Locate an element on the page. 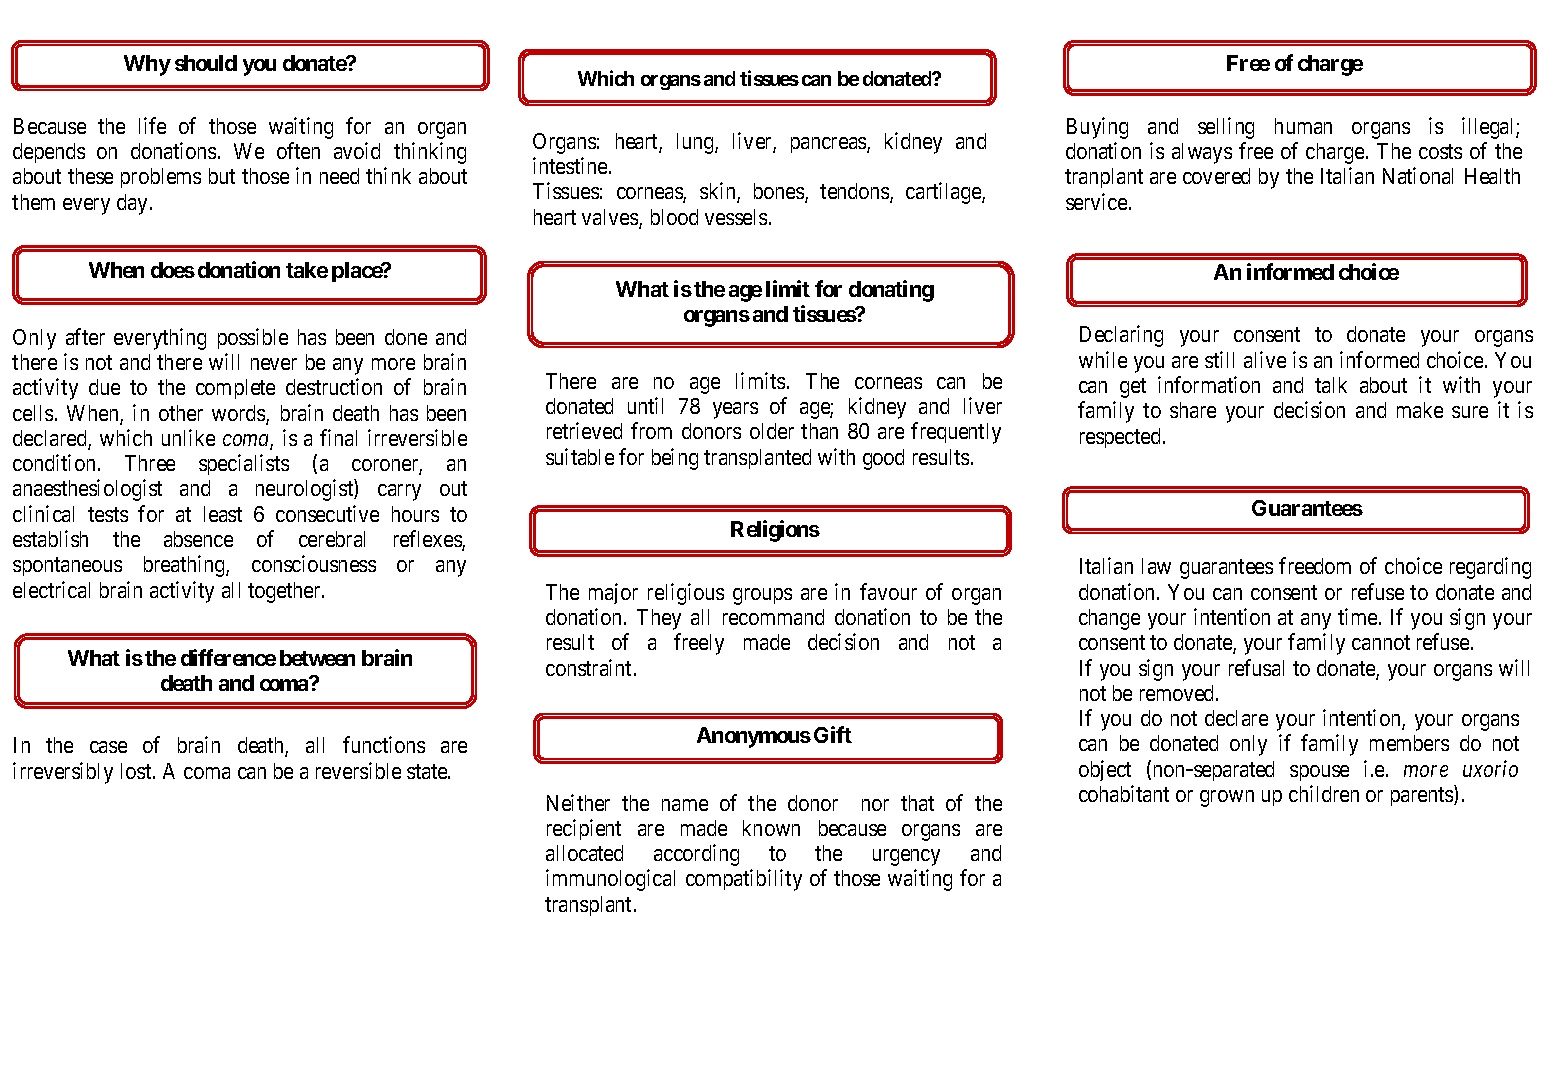 The image size is (1543, 1091). lost is located at coordinates (137, 771).
